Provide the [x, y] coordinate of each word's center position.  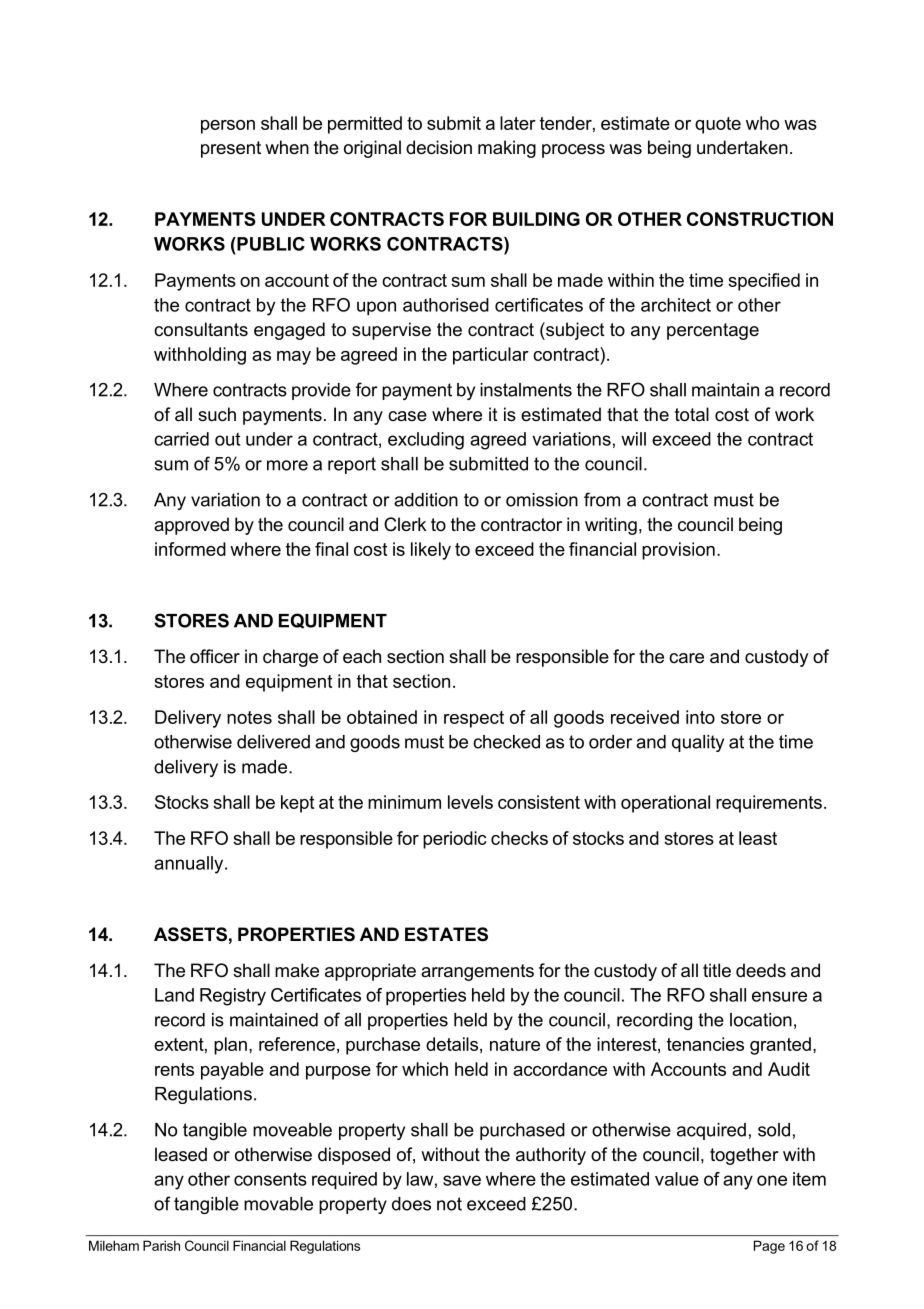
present [231, 149]
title [717, 970]
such [217, 414]
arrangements [477, 972]
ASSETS [190, 934]
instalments [526, 390]
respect [474, 719]
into [700, 717]
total [692, 414]
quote [718, 125]
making [507, 149]
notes [249, 717]
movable [278, 1204]
